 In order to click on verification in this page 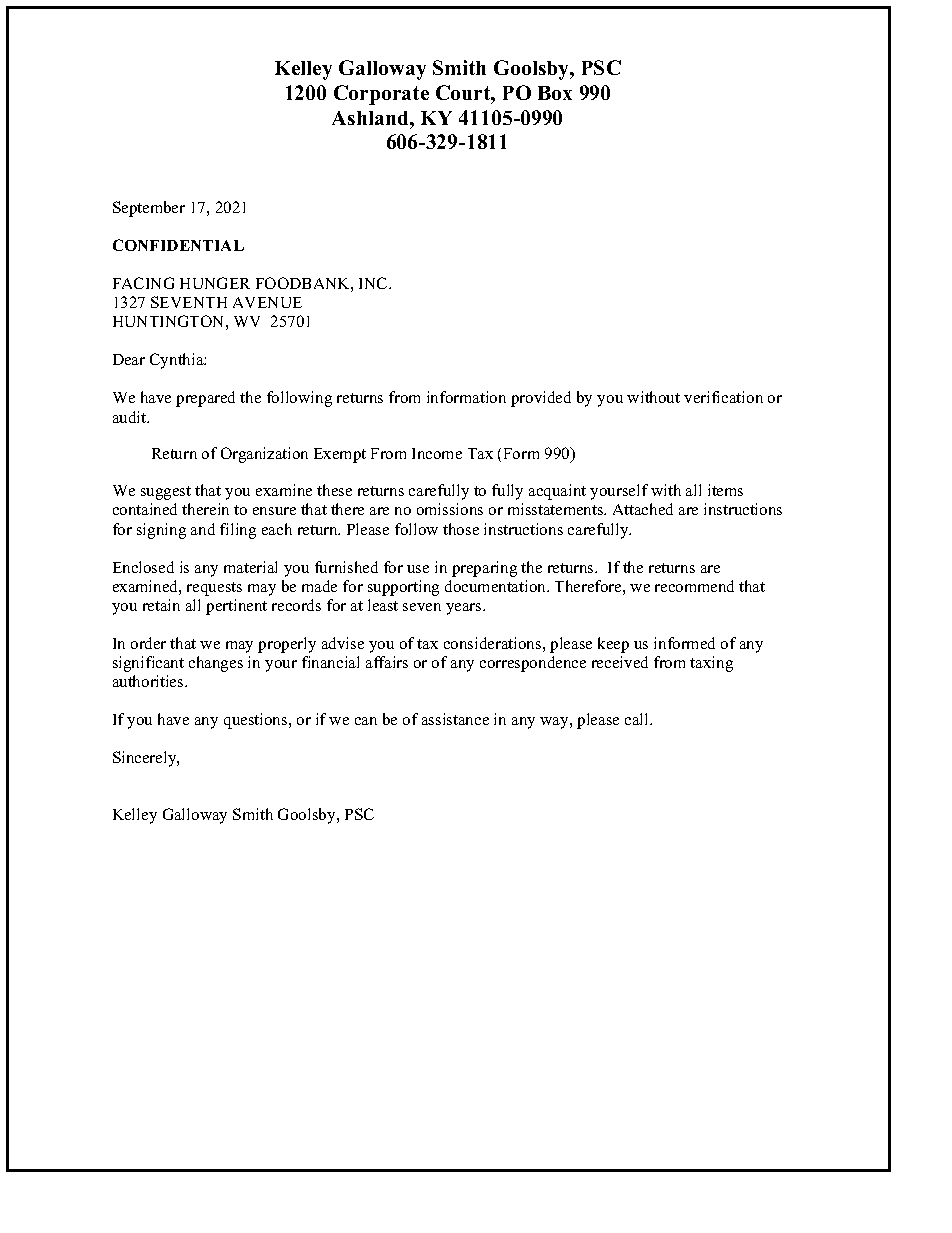, I will do `click(723, 397)`.
